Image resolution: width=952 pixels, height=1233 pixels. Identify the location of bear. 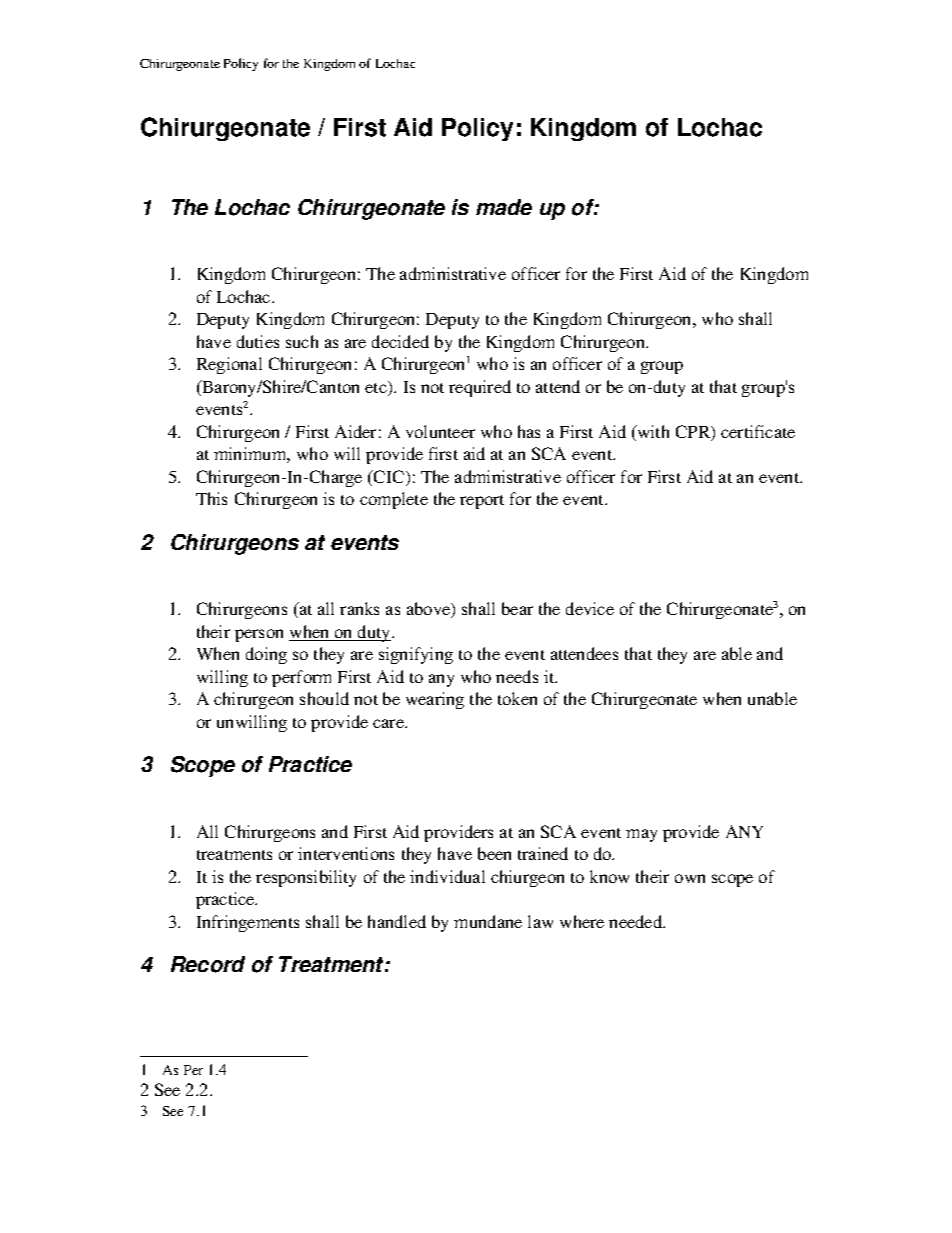
(517, 608).
